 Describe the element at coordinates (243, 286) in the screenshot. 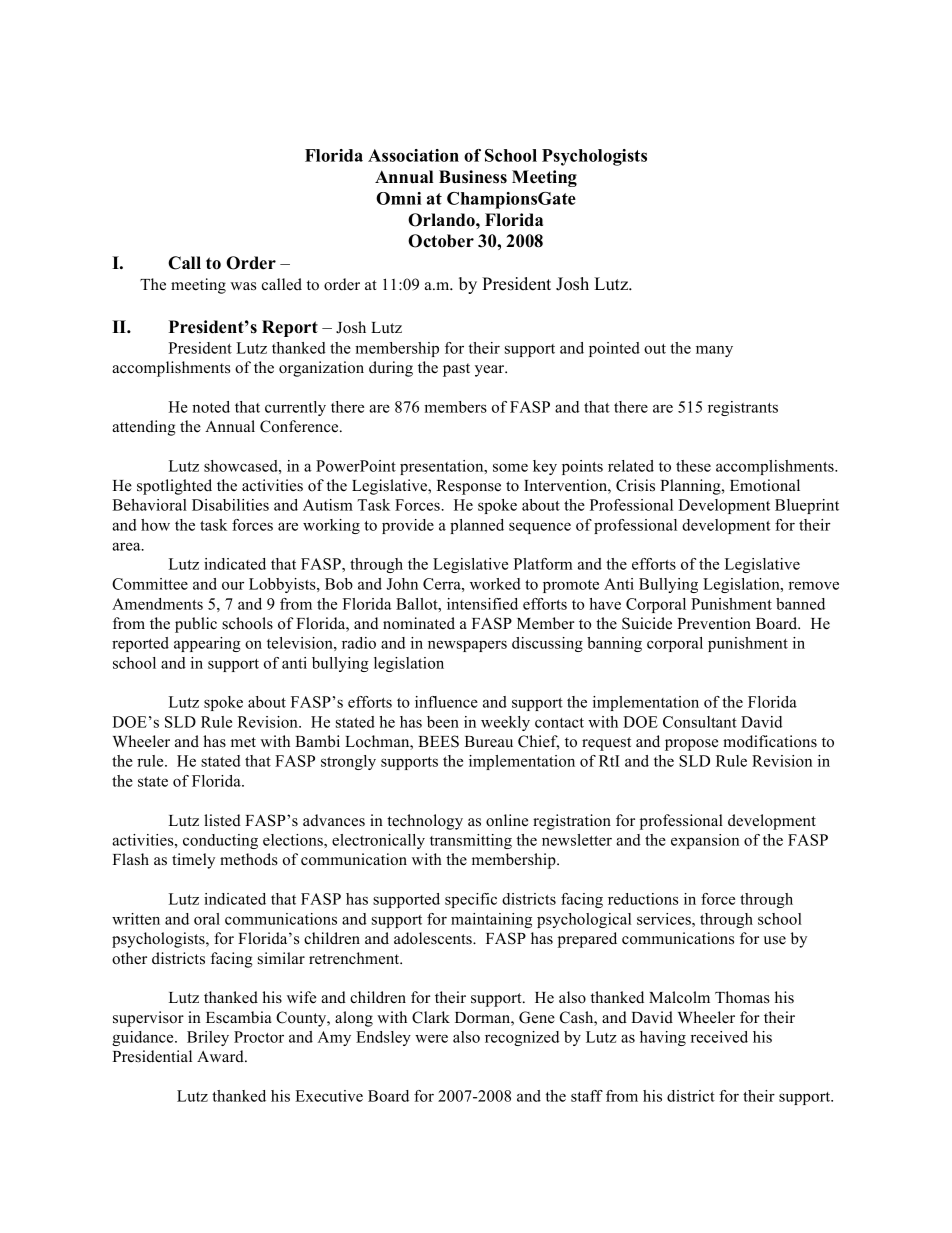

I see `was` at that location.
